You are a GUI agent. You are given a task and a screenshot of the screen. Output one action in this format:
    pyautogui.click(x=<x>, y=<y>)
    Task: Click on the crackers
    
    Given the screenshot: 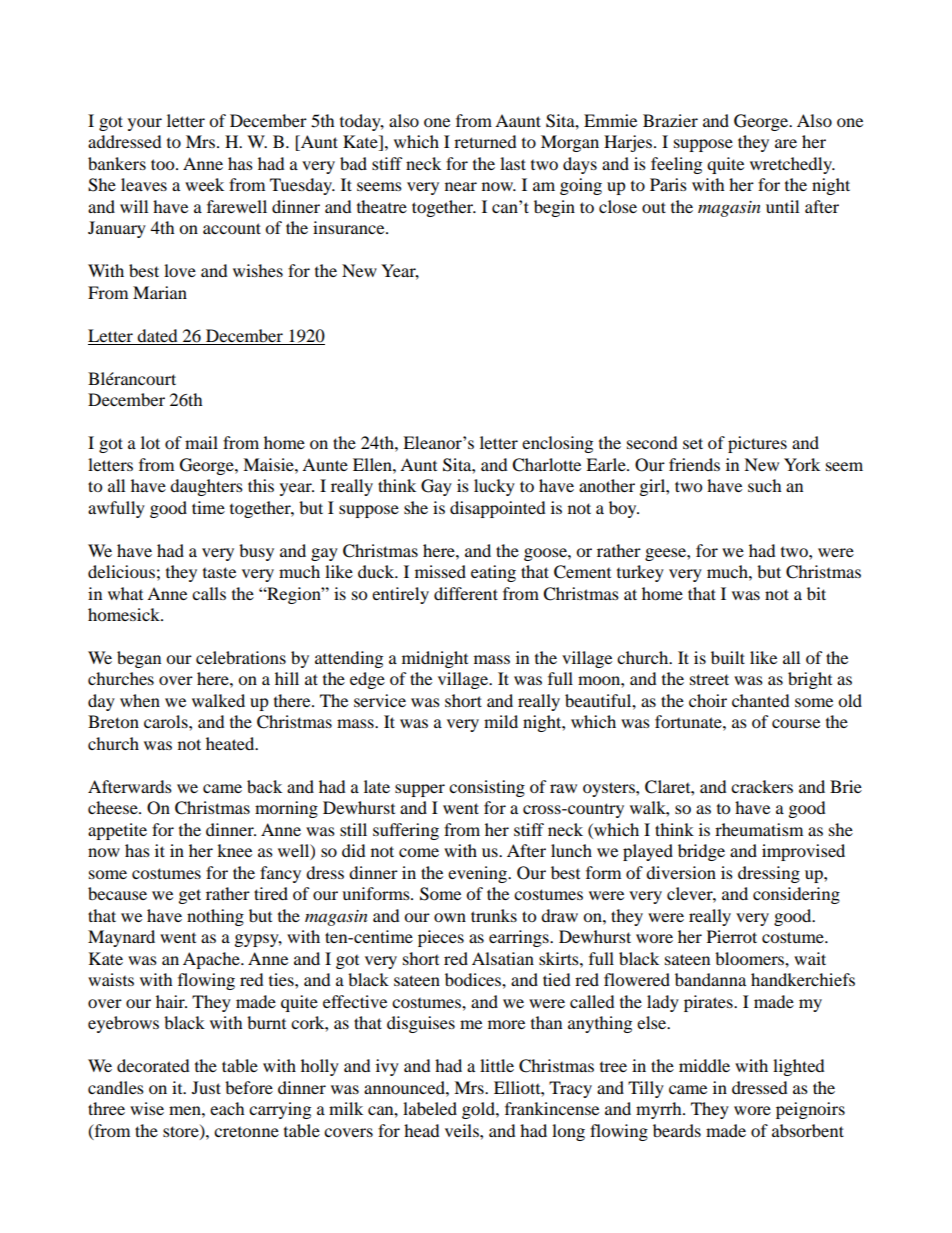 What is the action you would take?
    pyautogui.click(x=762, y=786)
